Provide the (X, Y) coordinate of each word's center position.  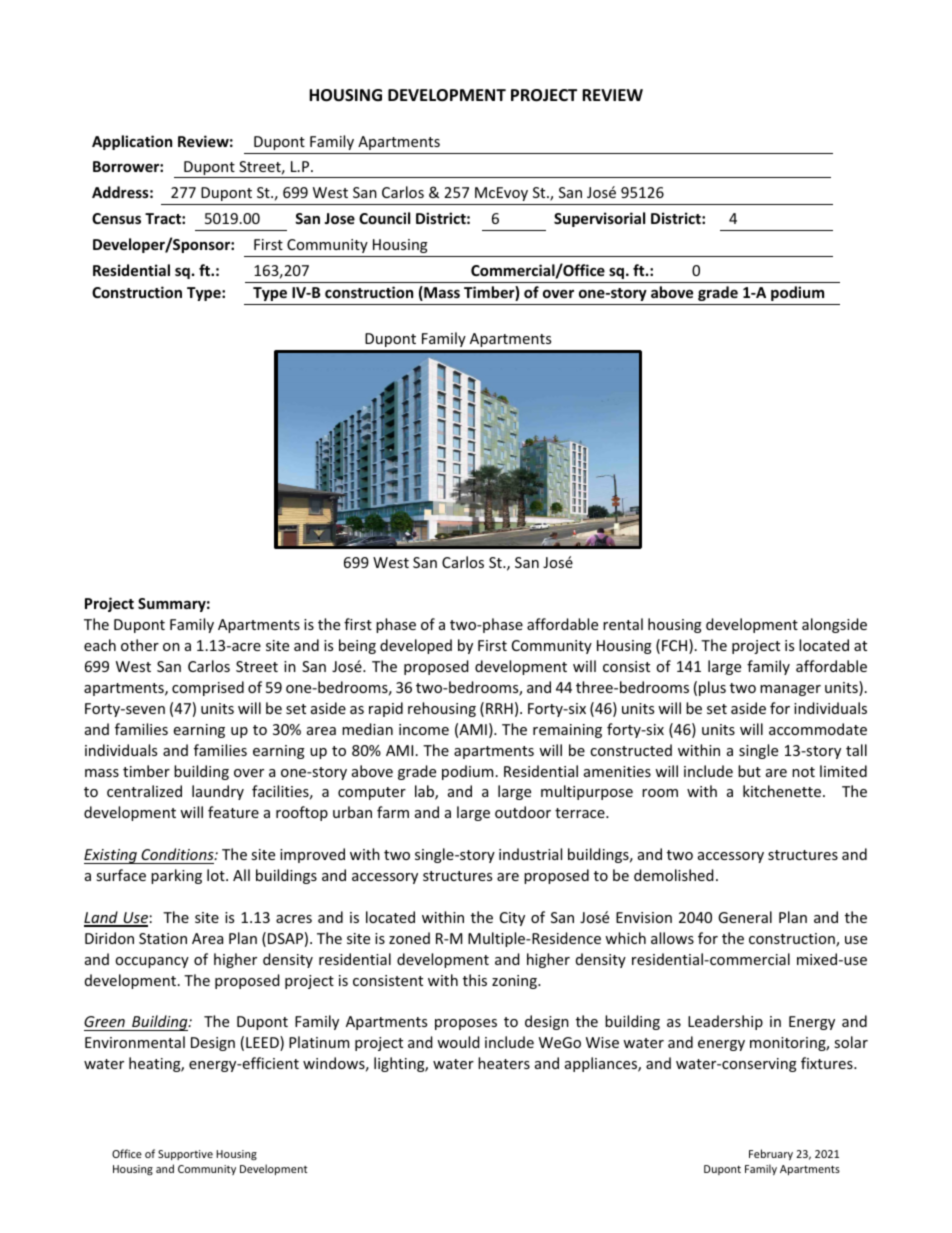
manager (790, 690)
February (771, 1154)
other (140, 645)
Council (384, 218)
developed (416, 646)
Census (116, 218)
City (512, 919)
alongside (834, 625)
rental (623, 624)
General (745, 917)
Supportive (185, 1155)
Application (132, 142)
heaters (504, 1063)
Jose (339, 218)
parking (176, 876)
